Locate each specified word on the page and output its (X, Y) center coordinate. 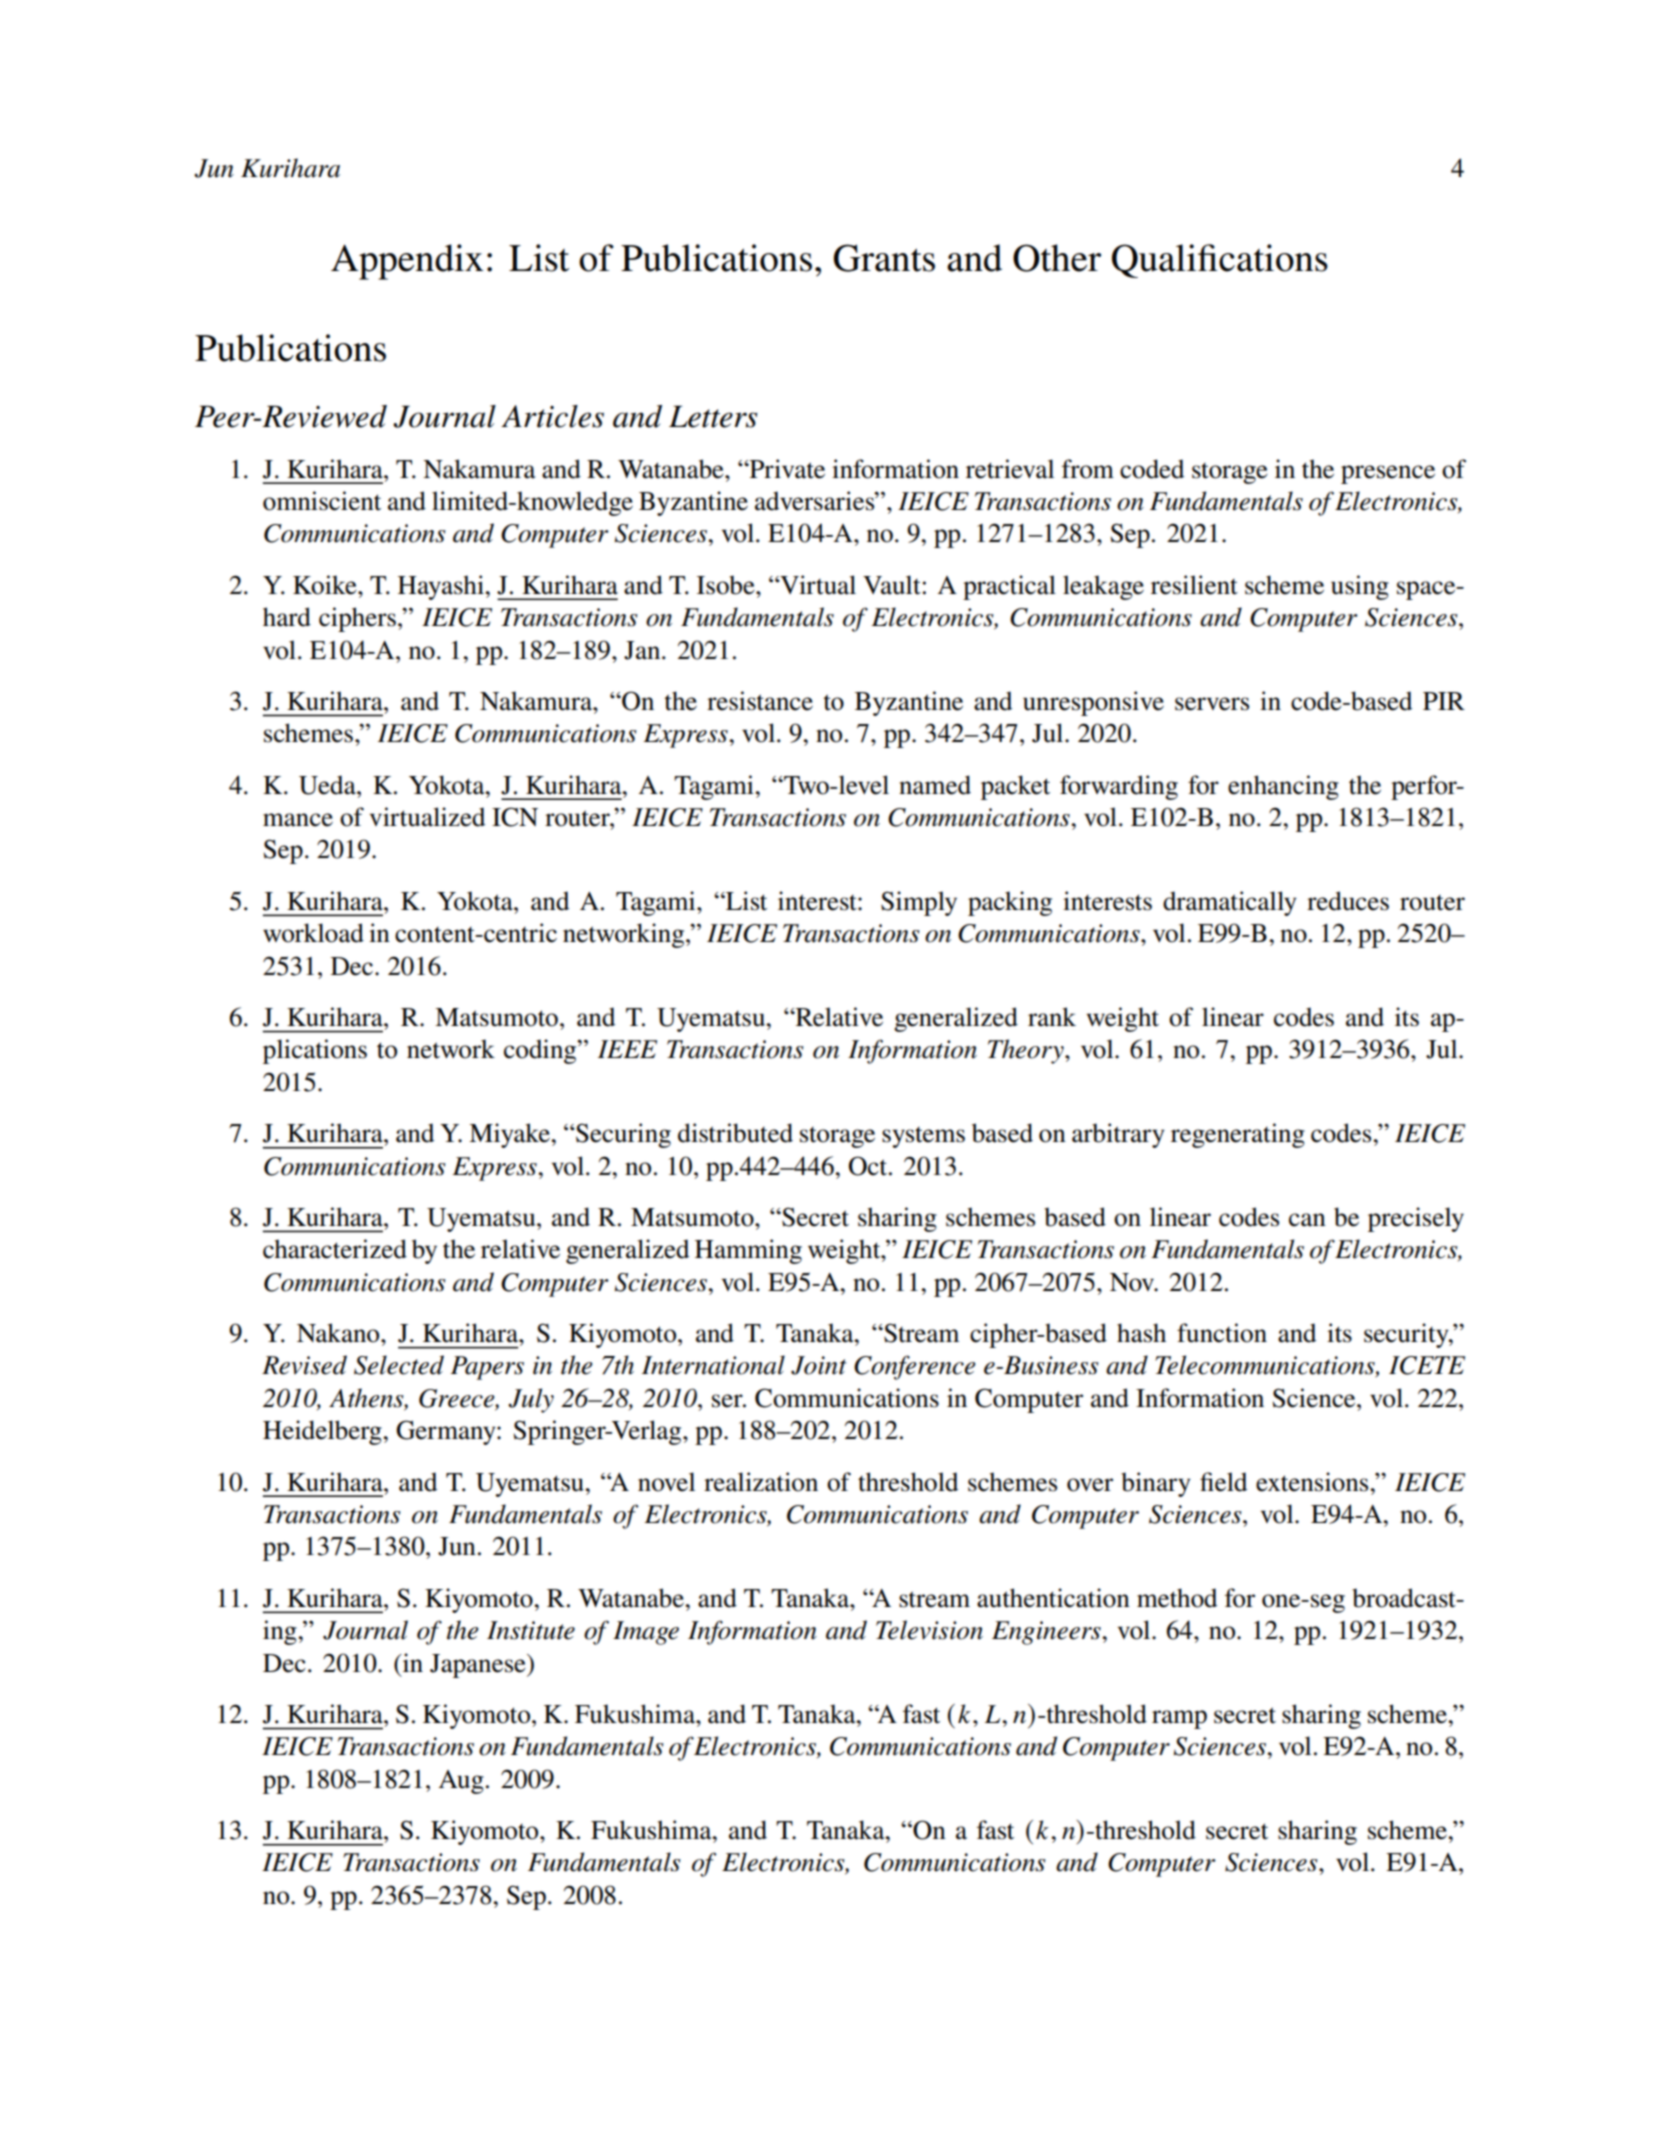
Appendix (407, 262)
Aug (461, 1782)
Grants (884, 258)
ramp (1179, 1719)
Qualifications (1220, 261)
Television (929, 1630)
